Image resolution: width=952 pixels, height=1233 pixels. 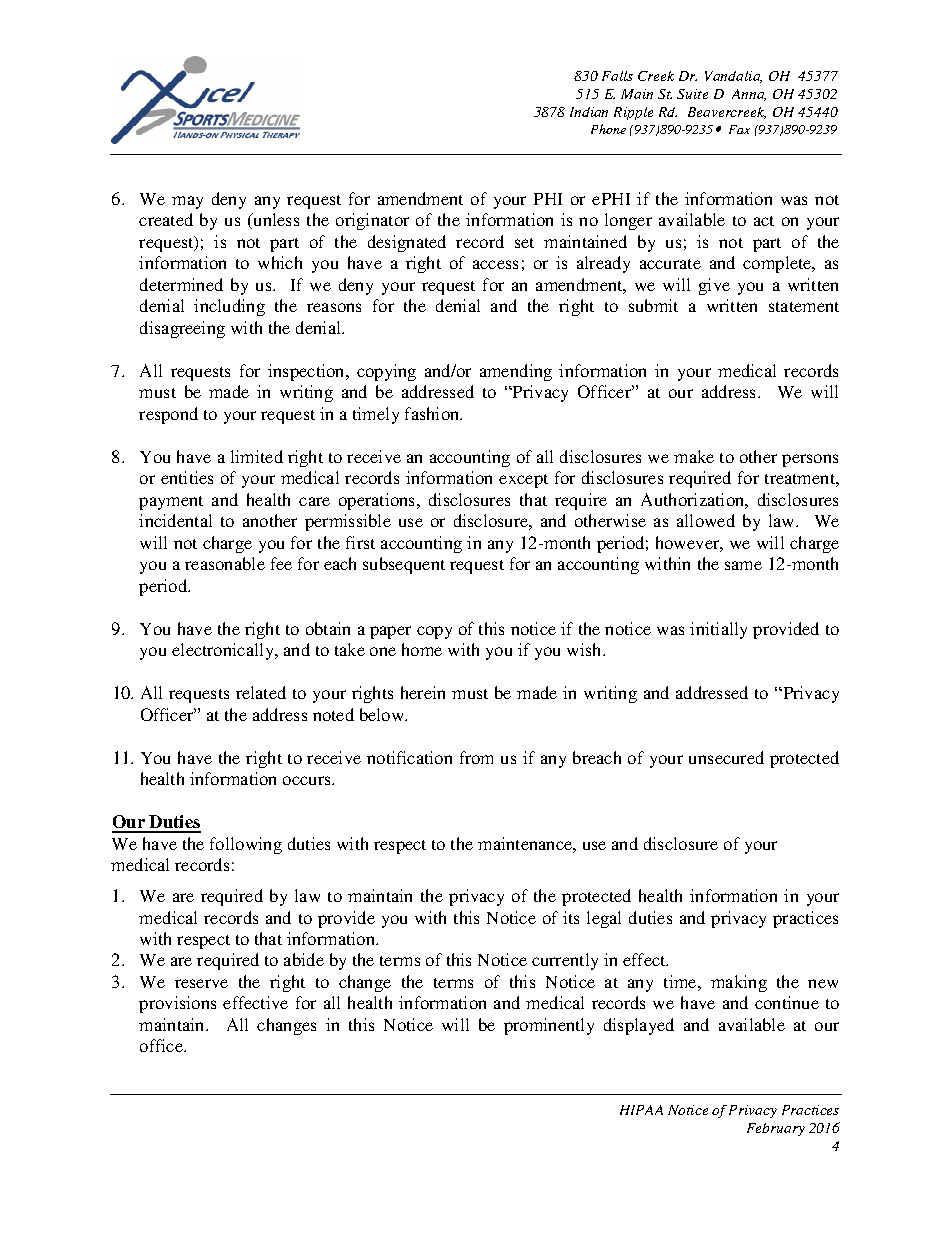 What do you see at coordinates (589, 112) in the screenshot?
I see `Indian` at bounding box center [589, 112].
